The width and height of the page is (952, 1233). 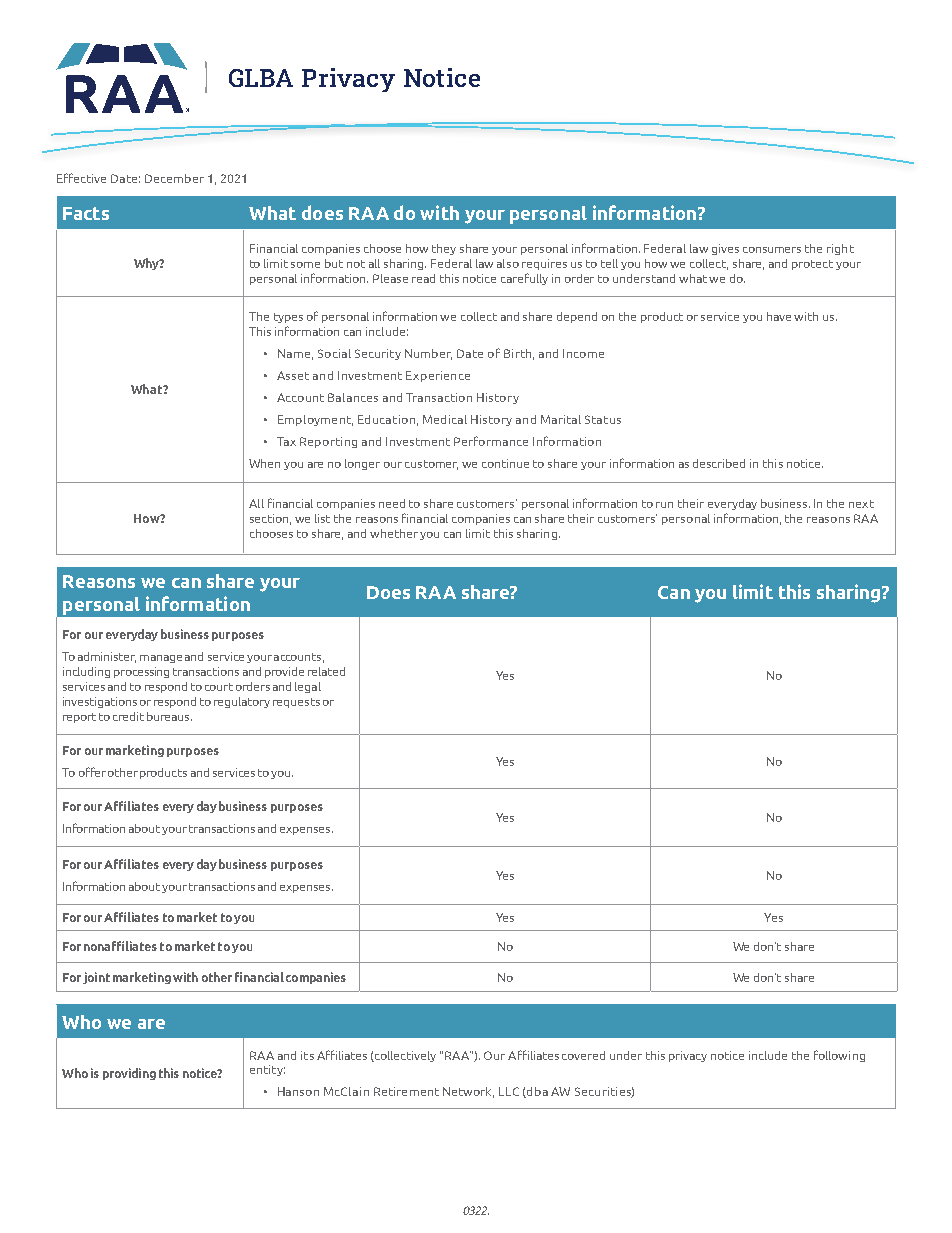 What do you see at coordinates (129, 1074) in the page?
I see `providing` at bounding box center [129, 1074].
